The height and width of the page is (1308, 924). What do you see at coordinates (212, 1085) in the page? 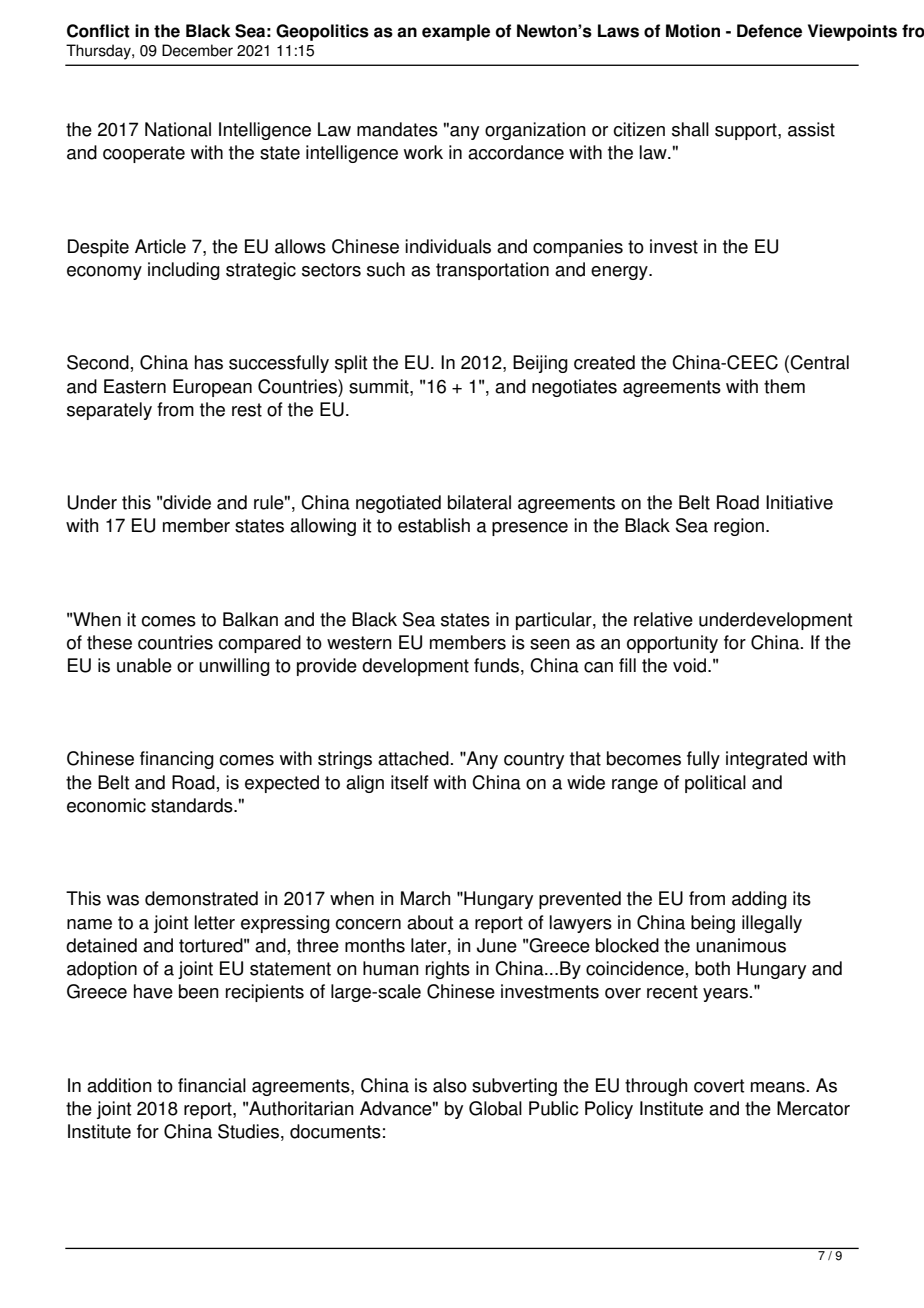
I see `financial` at bounding box center [212, 1085].
